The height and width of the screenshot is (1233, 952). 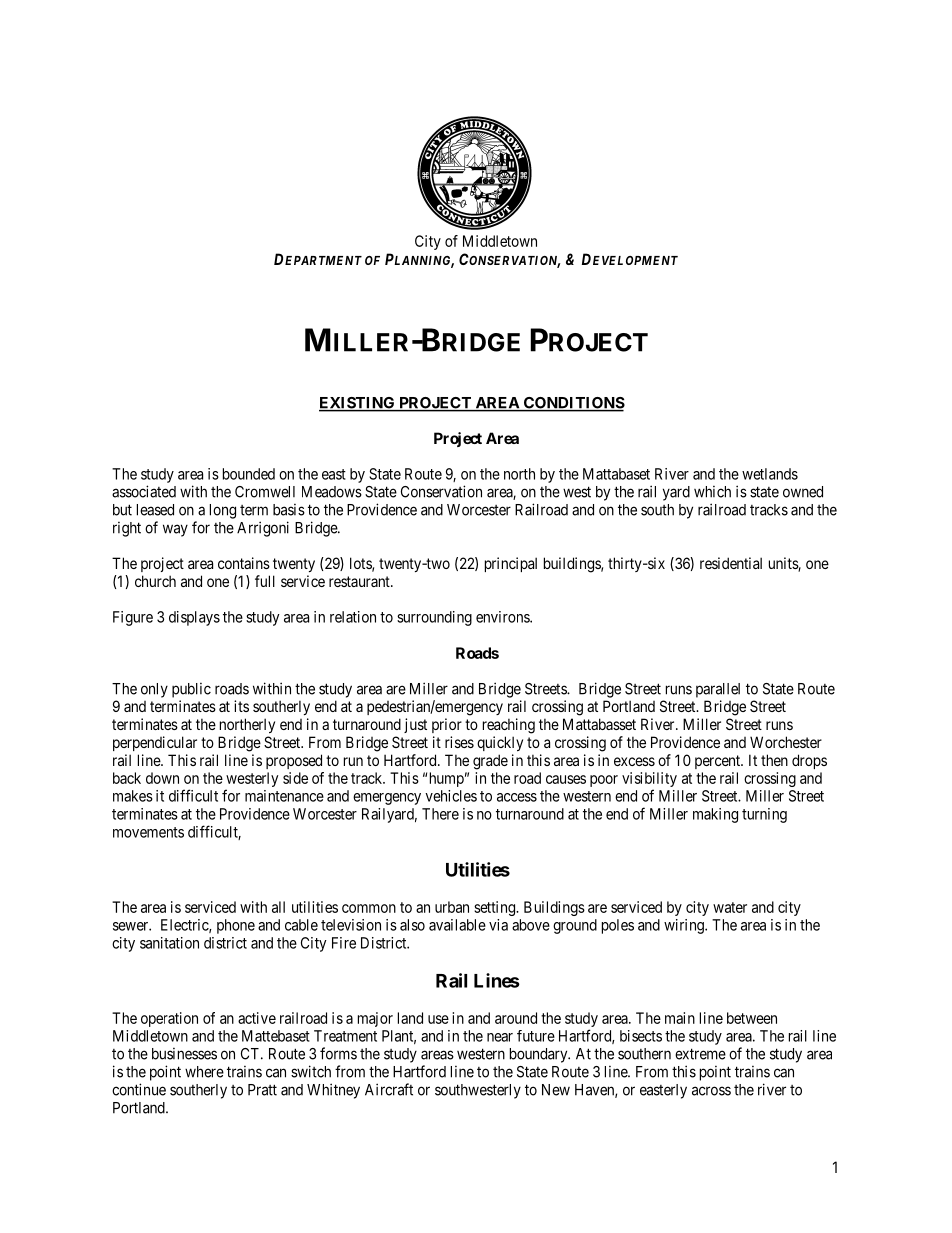 I want to click on surrounding, so click(x=434, y=618).
